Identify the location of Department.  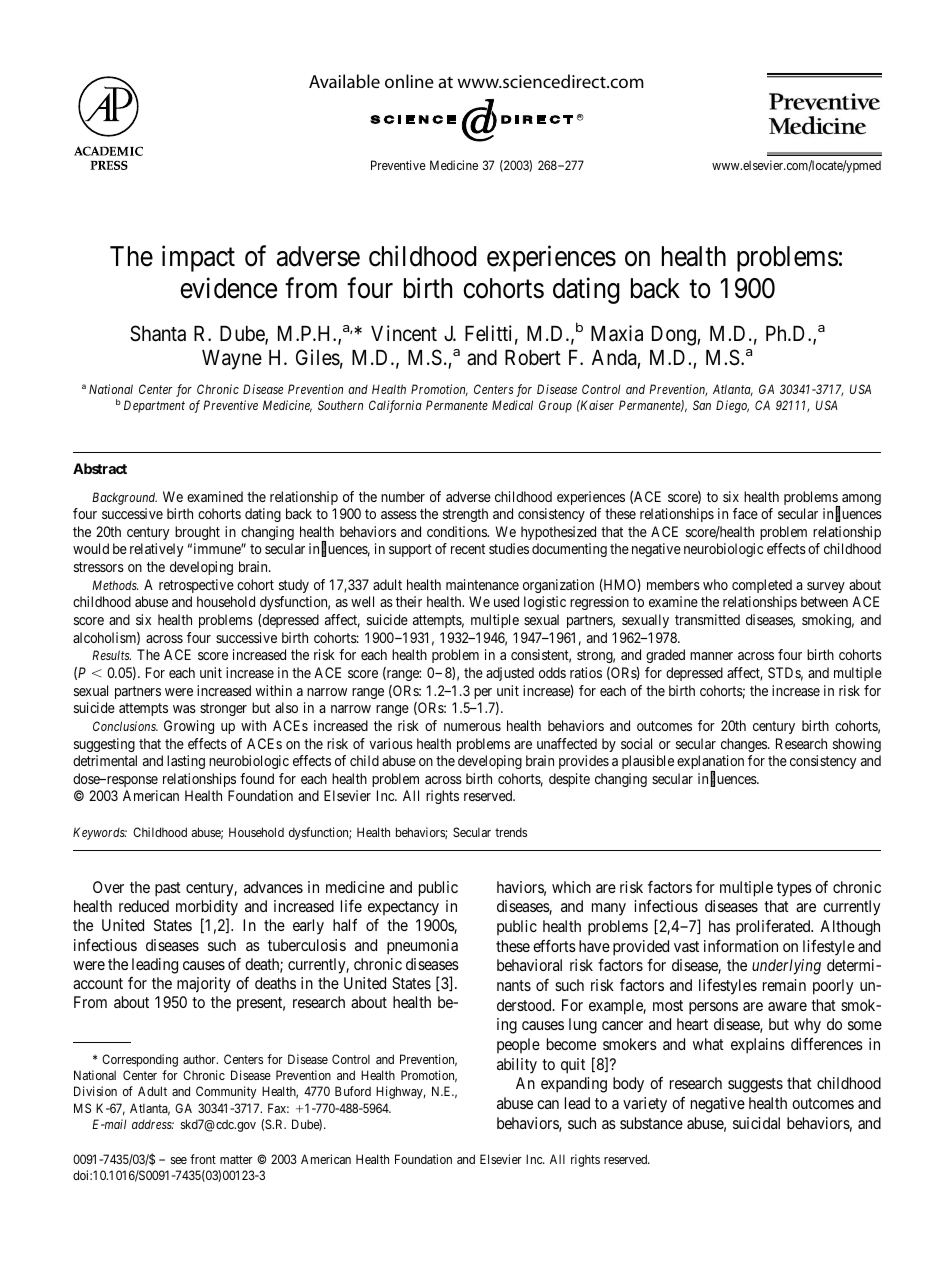
(154, 406).
